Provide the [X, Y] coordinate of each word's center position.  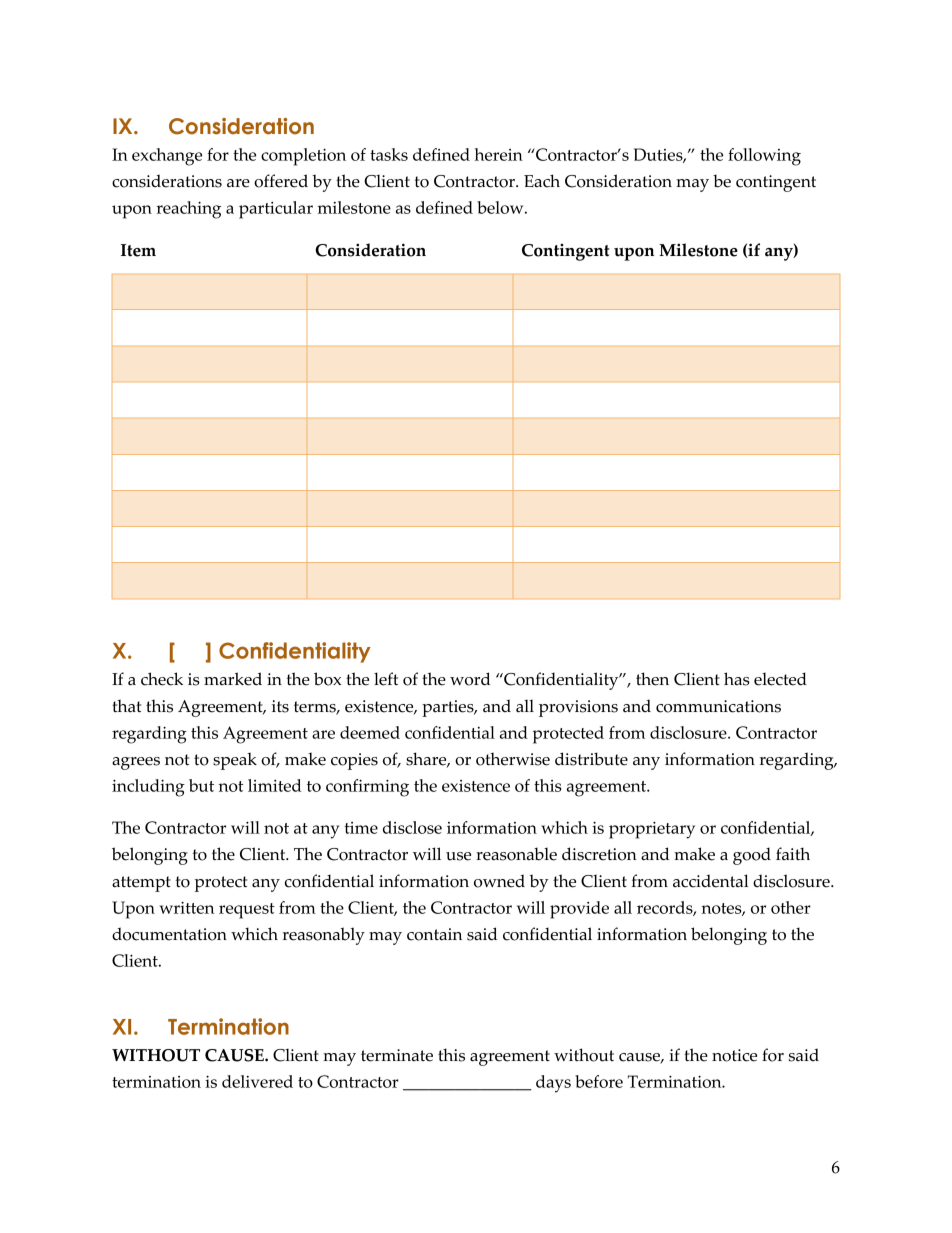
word [470, 679]
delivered [257, 1081]
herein [498, 154]
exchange [167, 157]
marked [233, 679]
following [764, 157]
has [737, 679]
